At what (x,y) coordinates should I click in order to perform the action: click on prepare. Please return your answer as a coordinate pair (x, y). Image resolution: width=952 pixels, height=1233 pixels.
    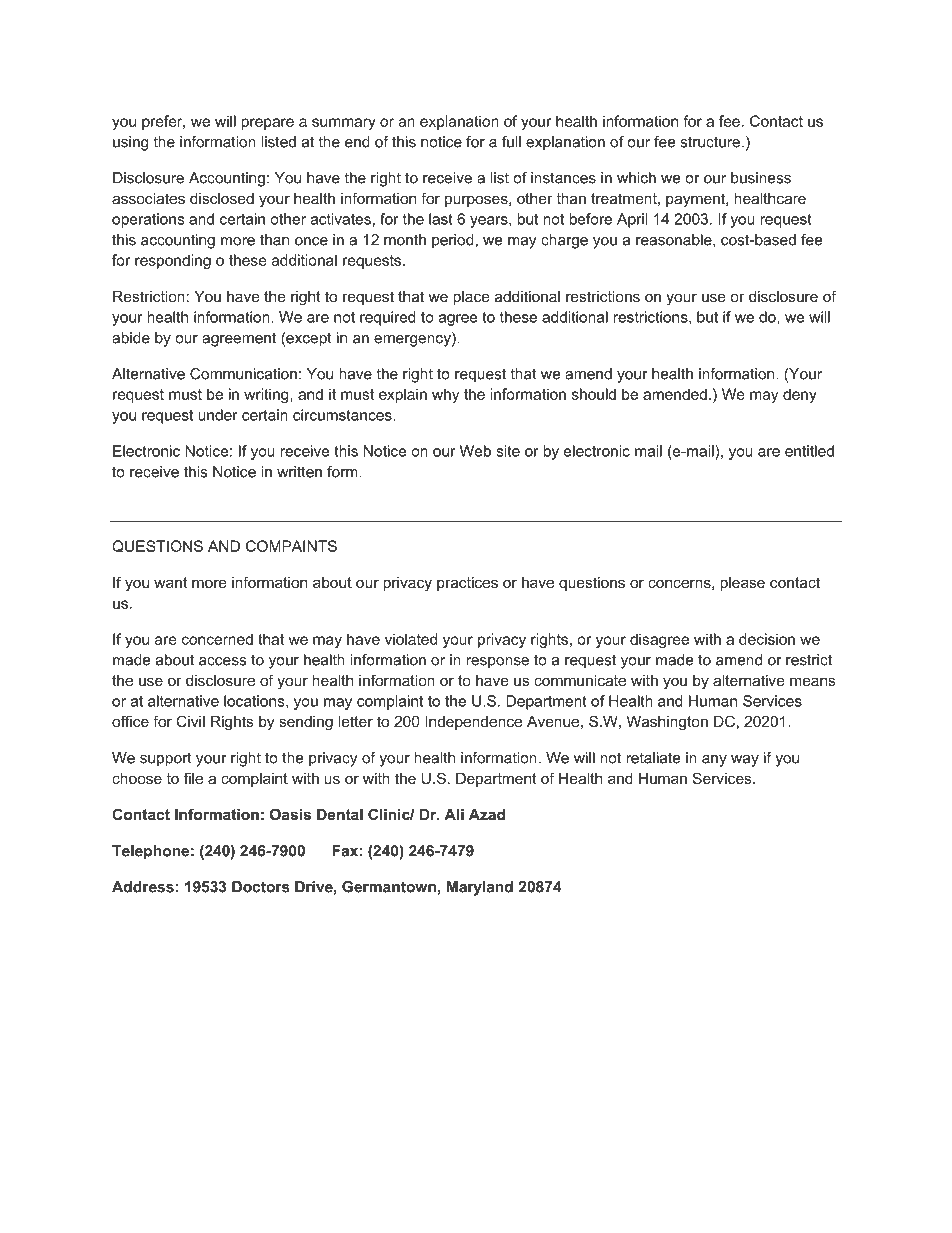
    Looking at the image, I should click on (267, 124).
